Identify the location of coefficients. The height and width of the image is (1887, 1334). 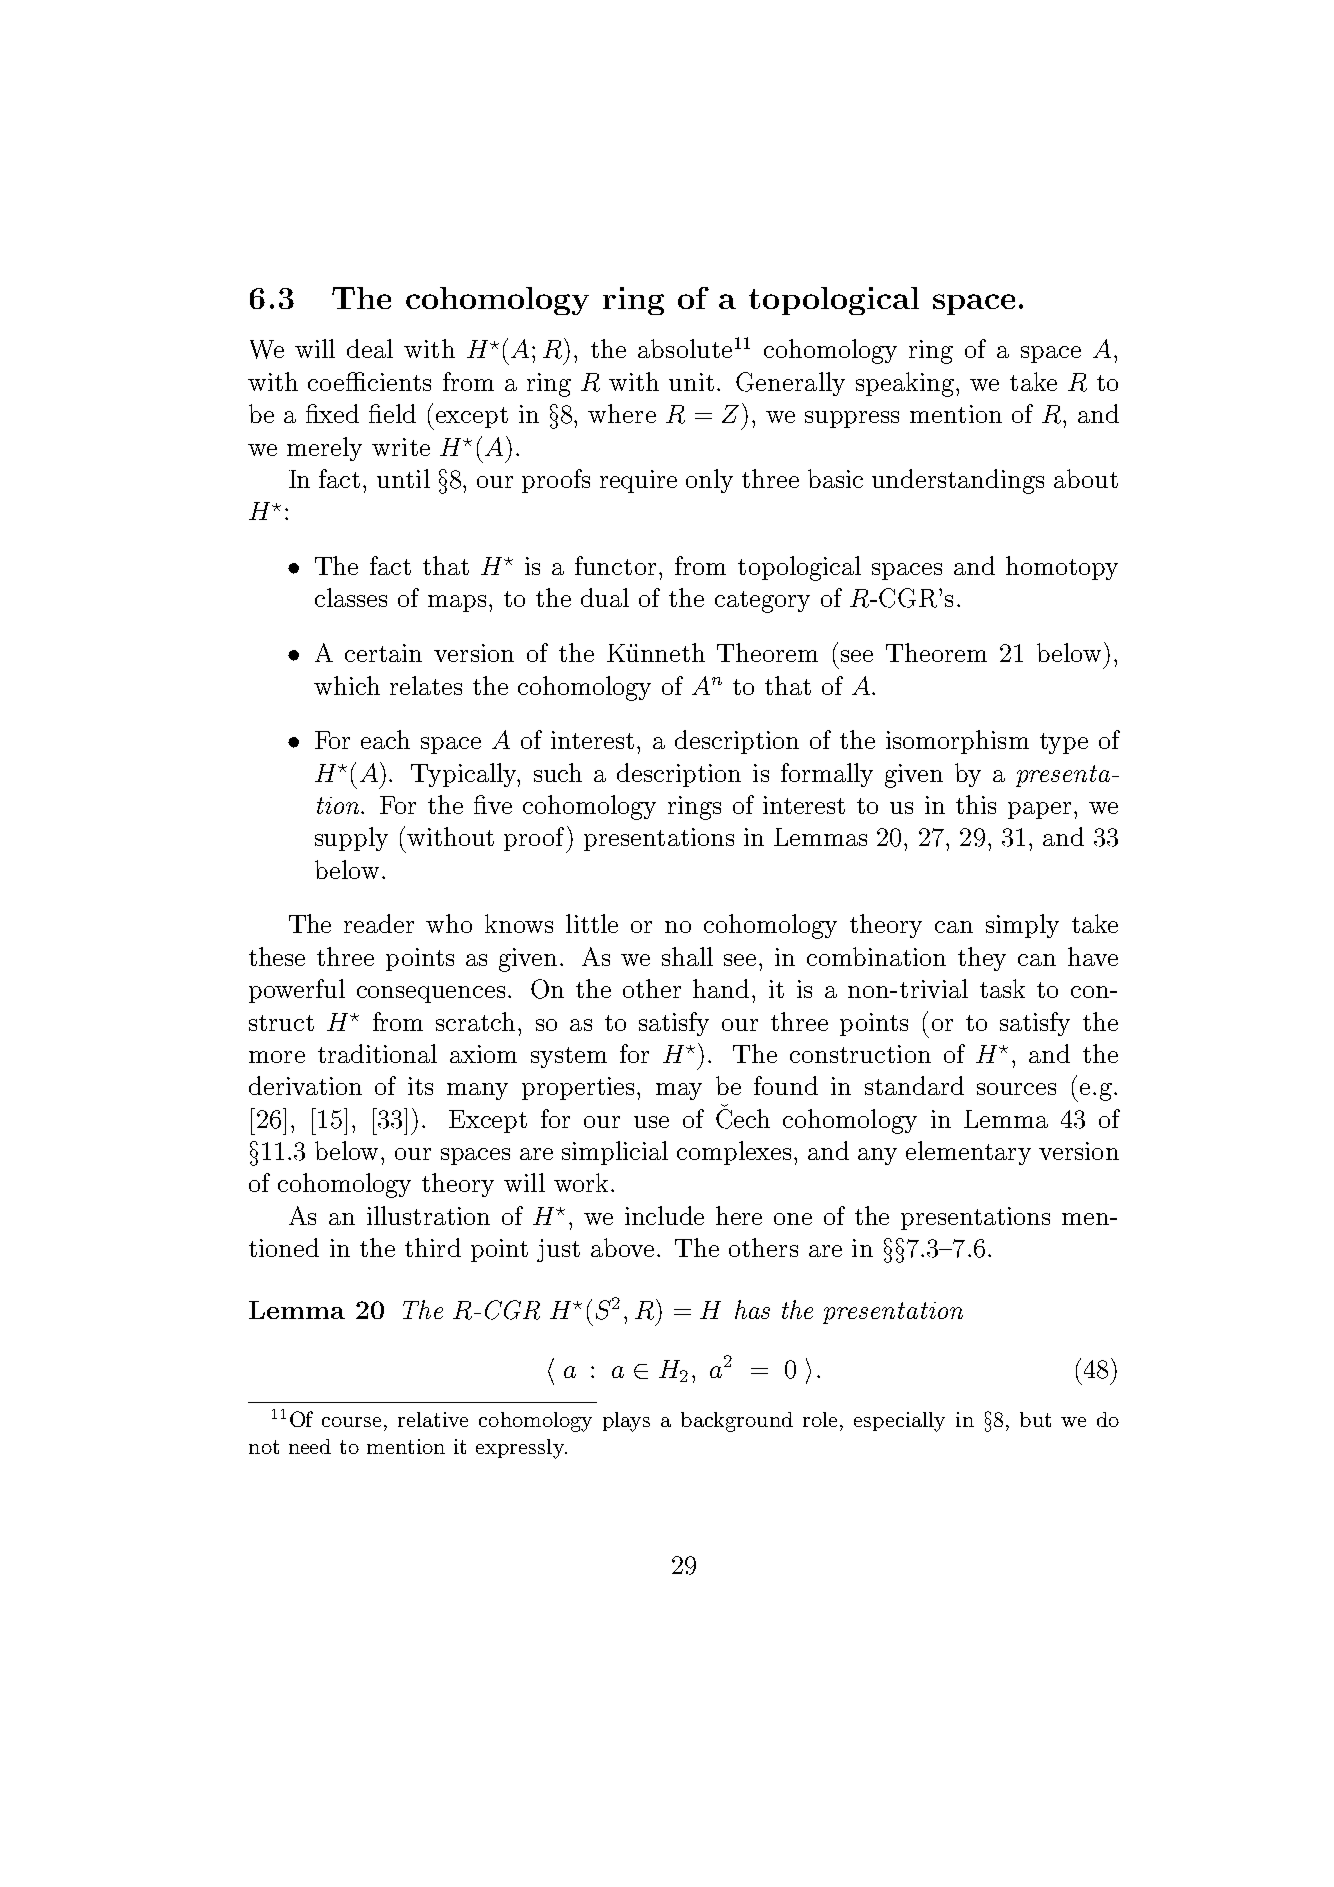
(369, 381).
